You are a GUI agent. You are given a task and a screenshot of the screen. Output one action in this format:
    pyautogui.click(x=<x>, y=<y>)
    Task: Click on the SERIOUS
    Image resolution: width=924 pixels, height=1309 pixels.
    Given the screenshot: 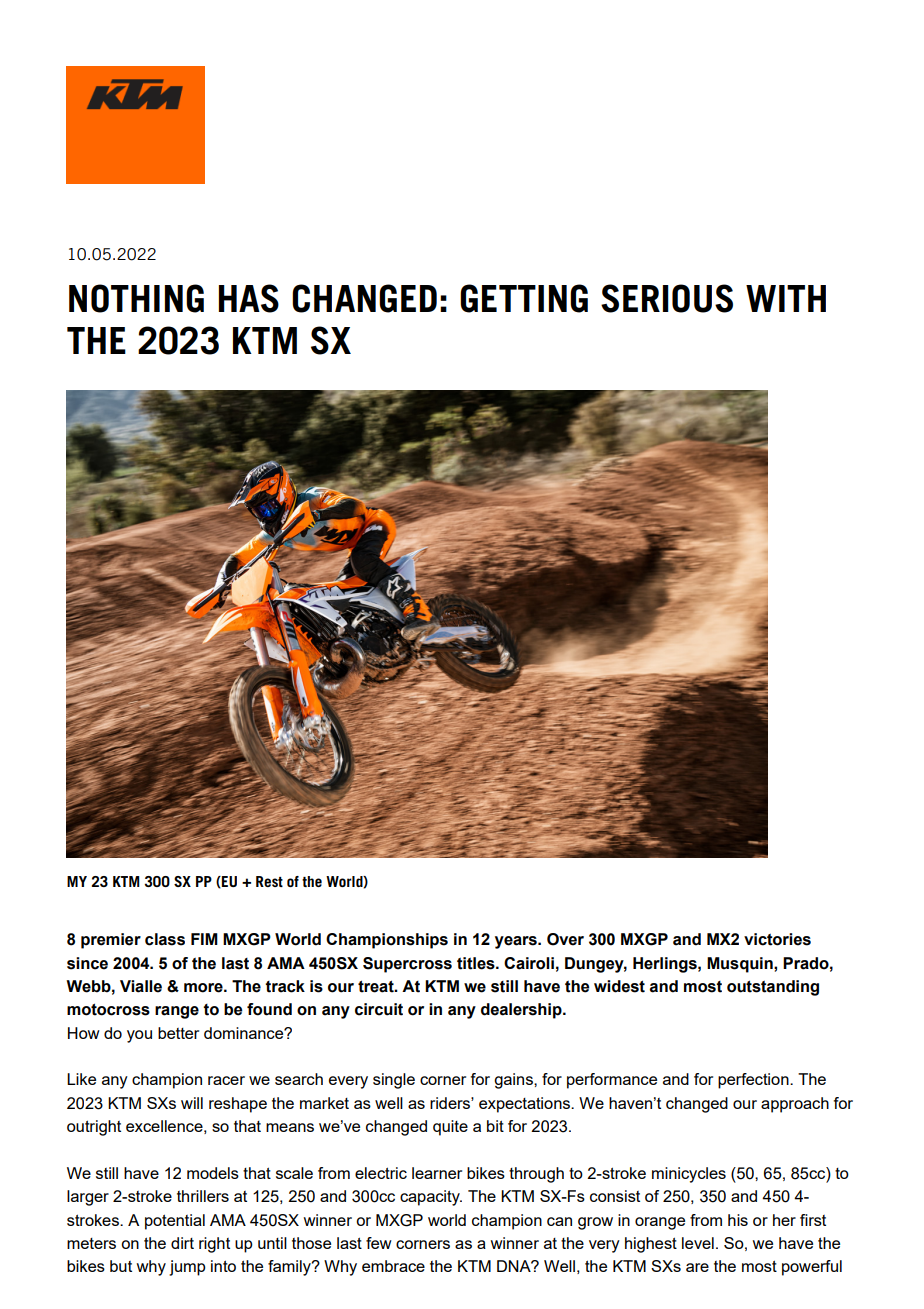 What is the action you would take?
    pyautogui.click(x=667, y=298)
